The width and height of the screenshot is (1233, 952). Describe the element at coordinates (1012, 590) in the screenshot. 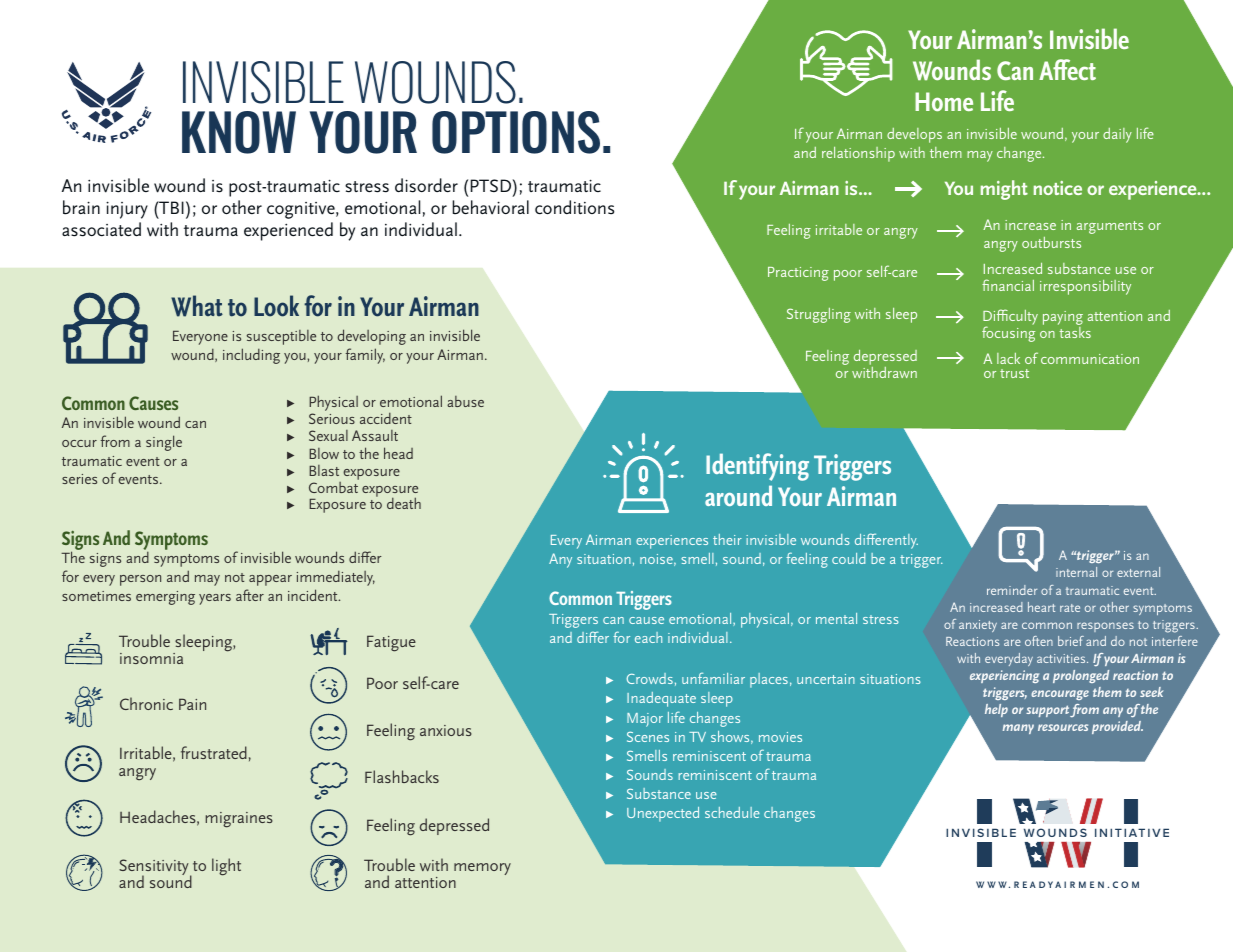

I see `reminder` at that location.
